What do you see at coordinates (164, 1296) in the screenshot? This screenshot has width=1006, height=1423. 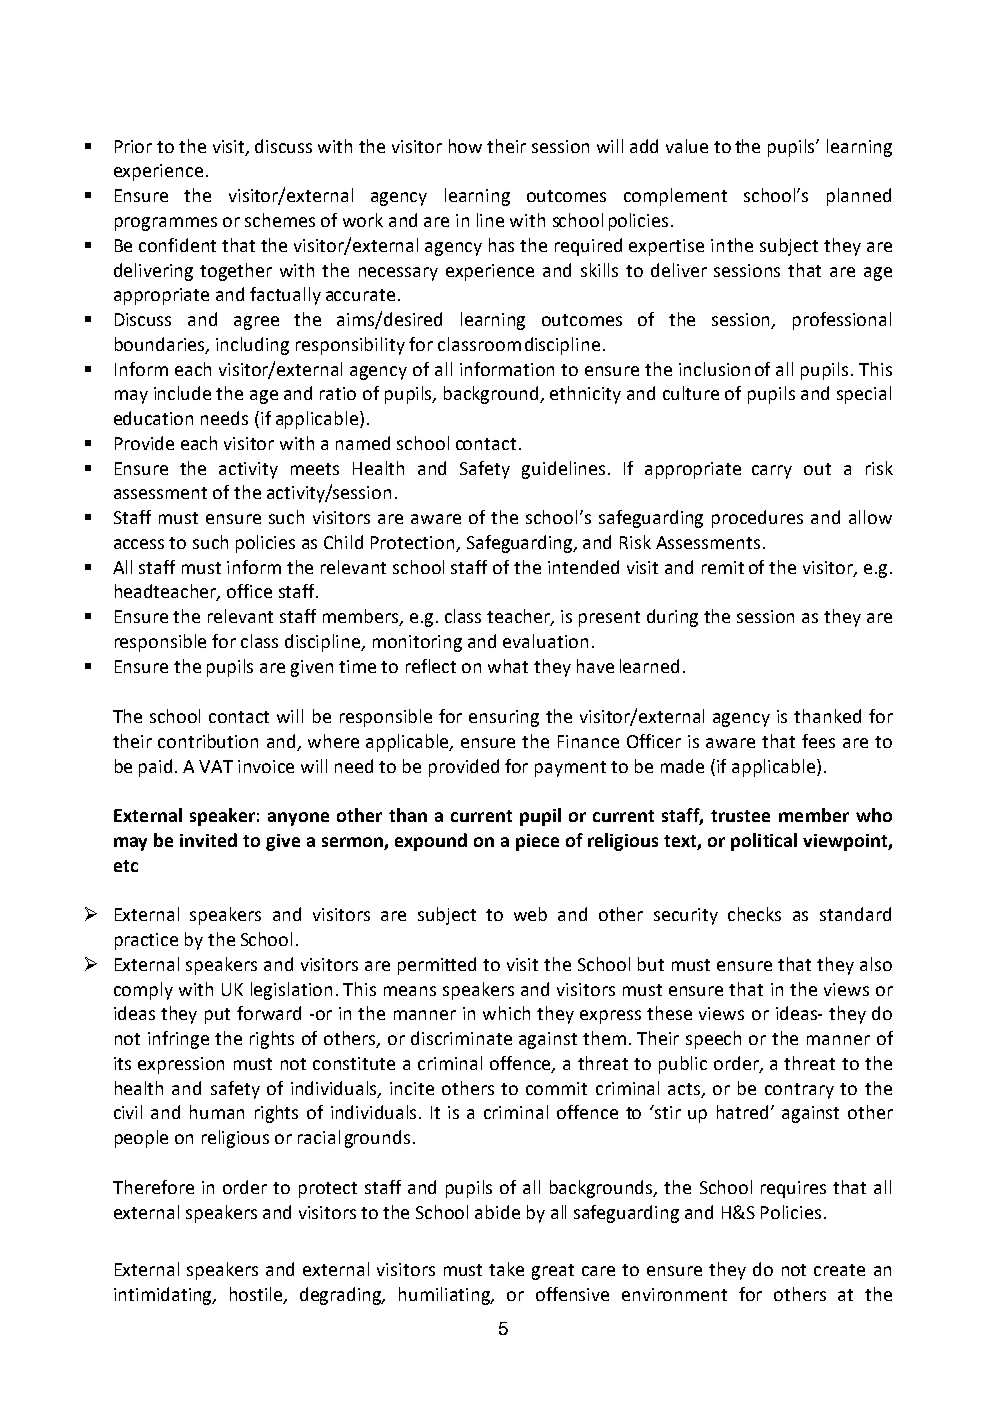 I see `intimidating` at bounding box center [164, 1296].
